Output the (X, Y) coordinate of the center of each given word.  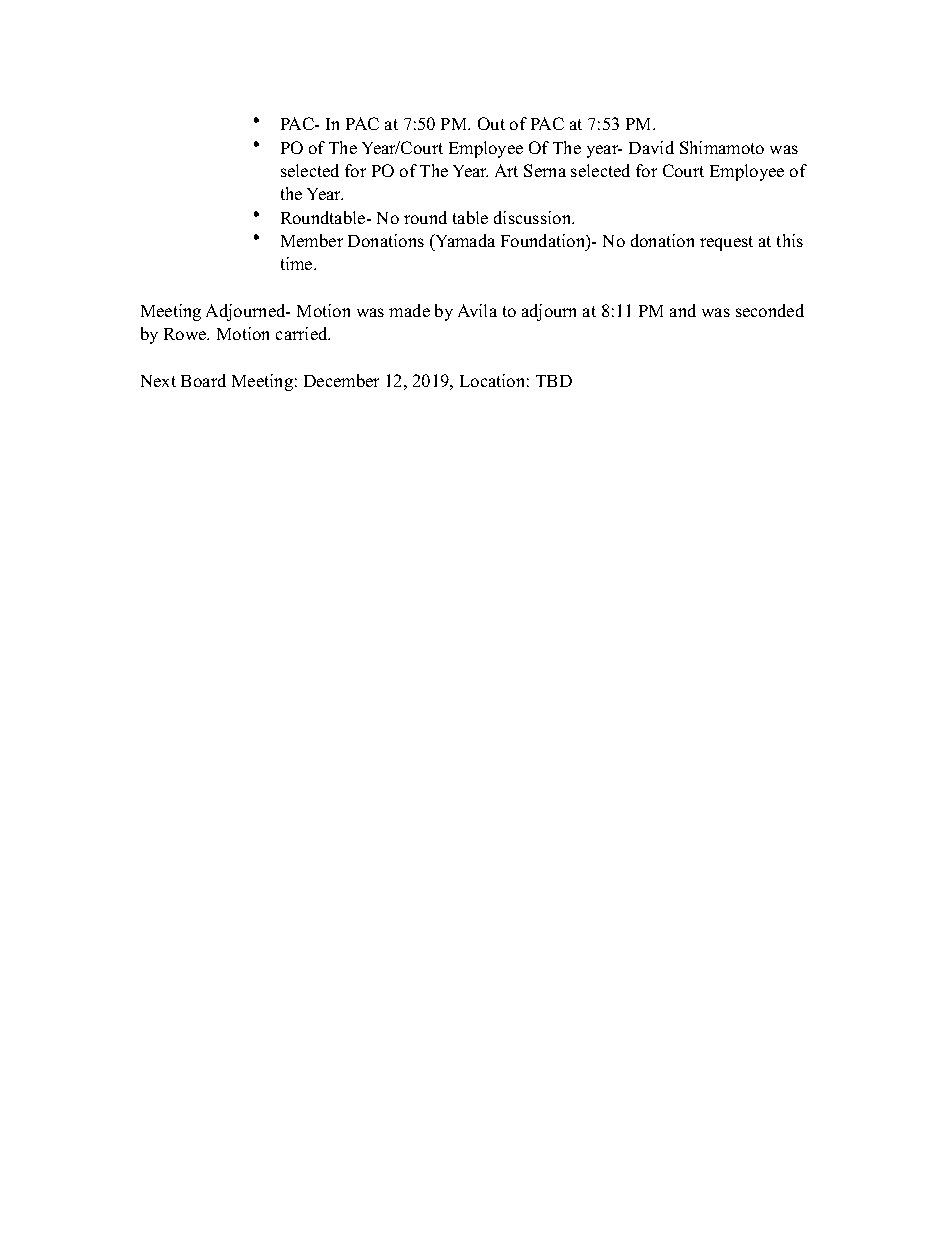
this (790, 240)
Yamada (464, 240)
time (298, 263)
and (683, 310)
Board (203, 380)
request (726, 243)
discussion (534, 217)
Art (506, 170)
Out (491, 123)
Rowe (186, 334)
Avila (477, 310)
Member (312, 240)
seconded (770, 310)
